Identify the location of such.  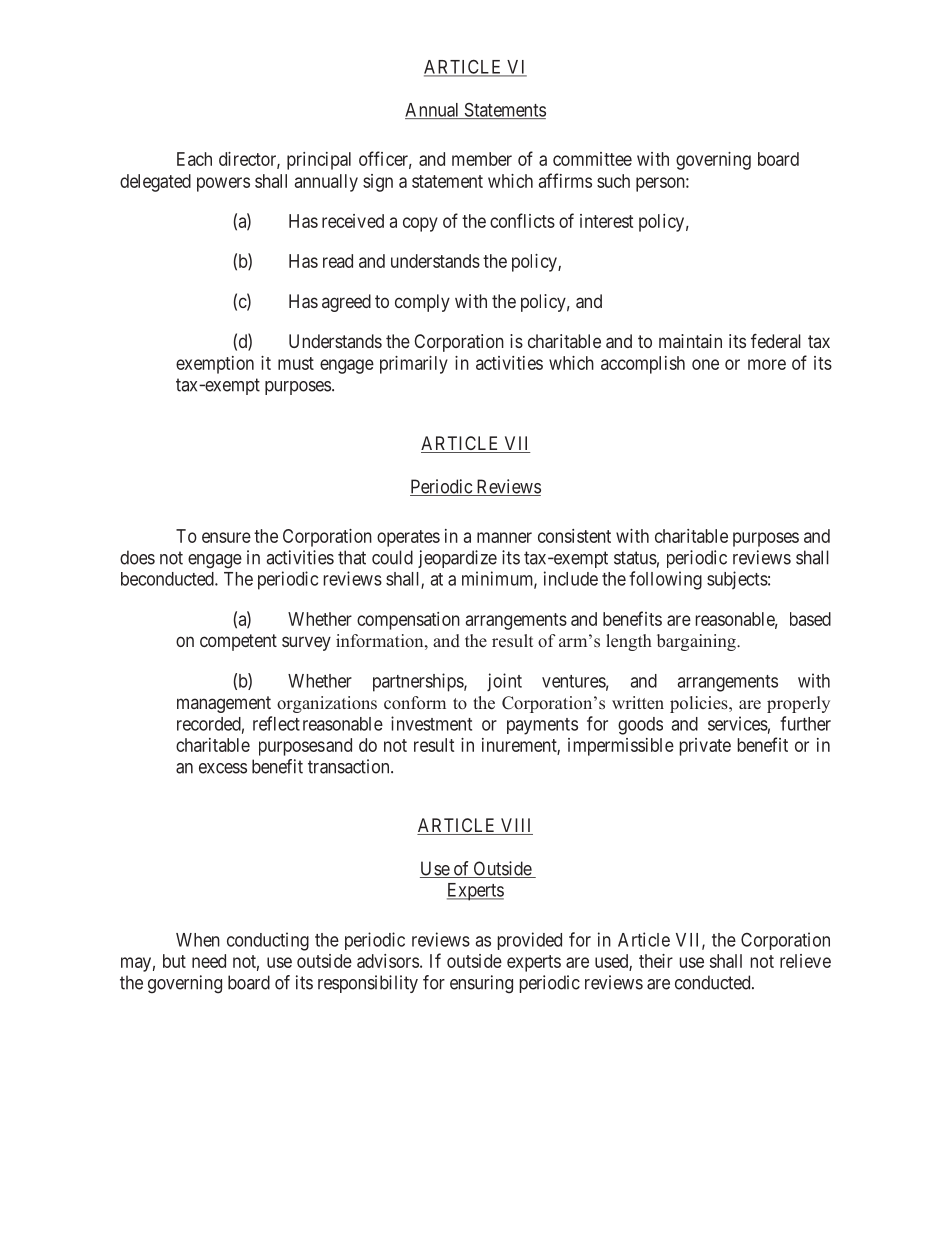
(613, 181).
